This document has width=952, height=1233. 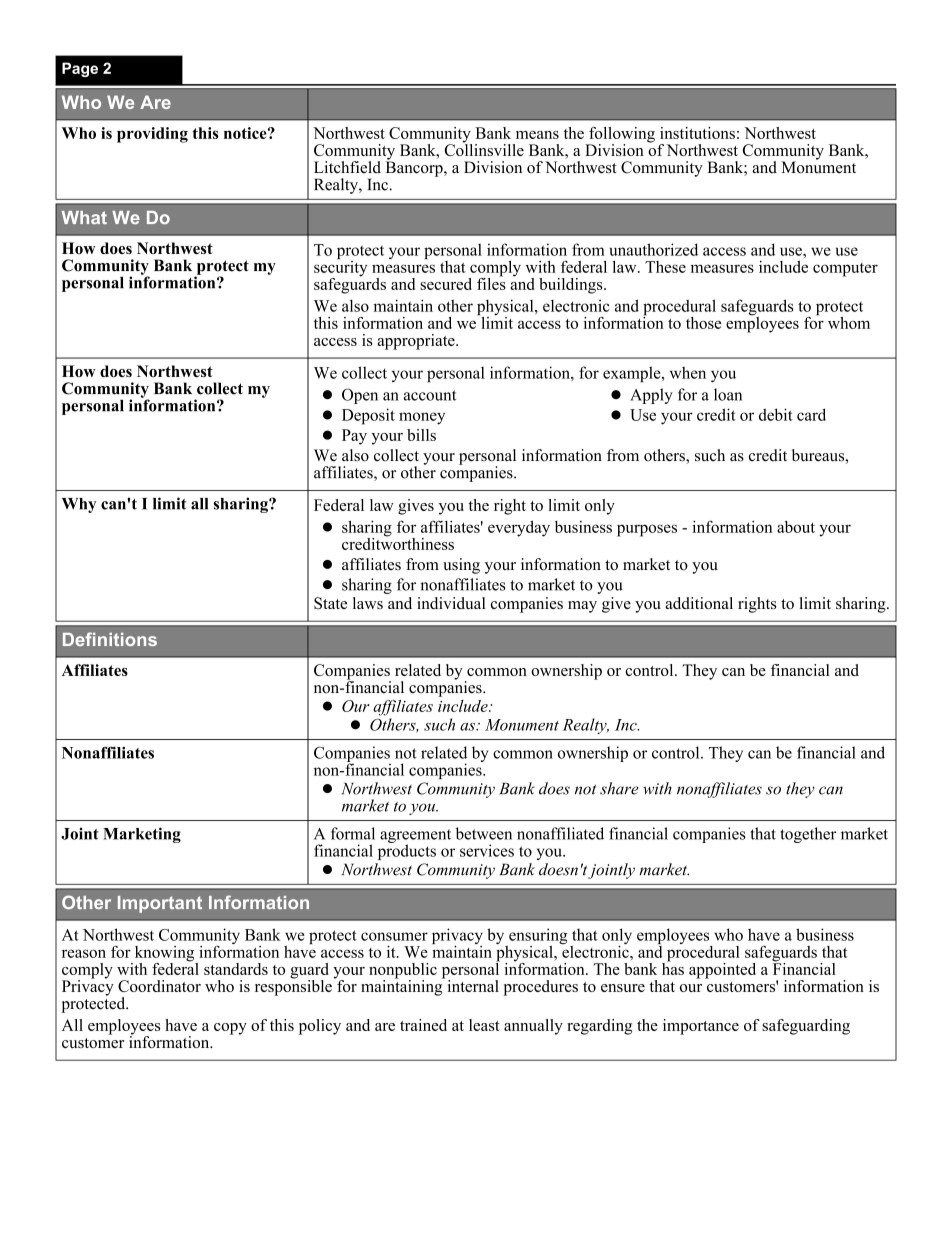 I want to click on using, so click(x=461, y=566).
